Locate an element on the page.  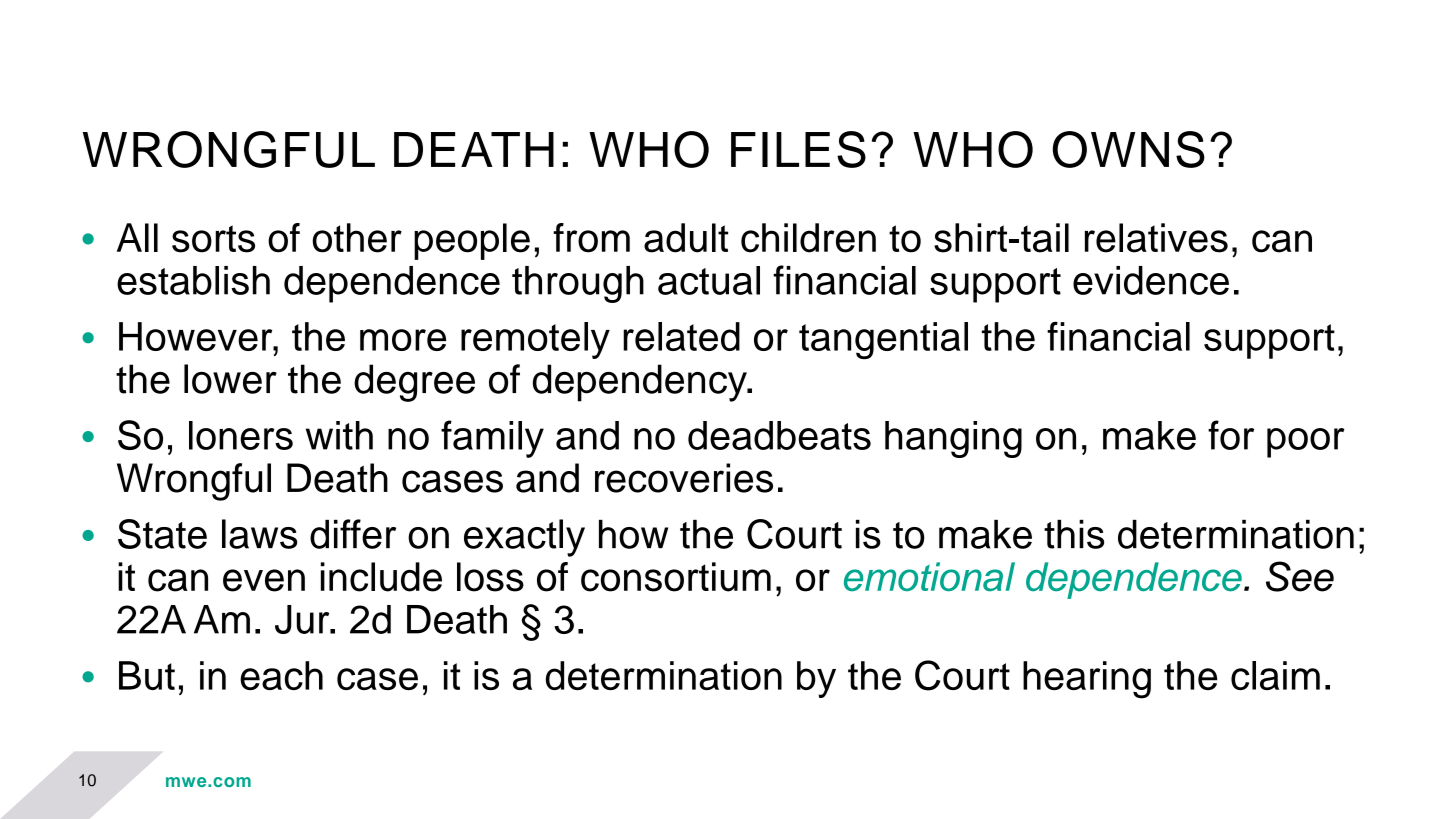
OWNS is located at coordinates (1129, 149).
